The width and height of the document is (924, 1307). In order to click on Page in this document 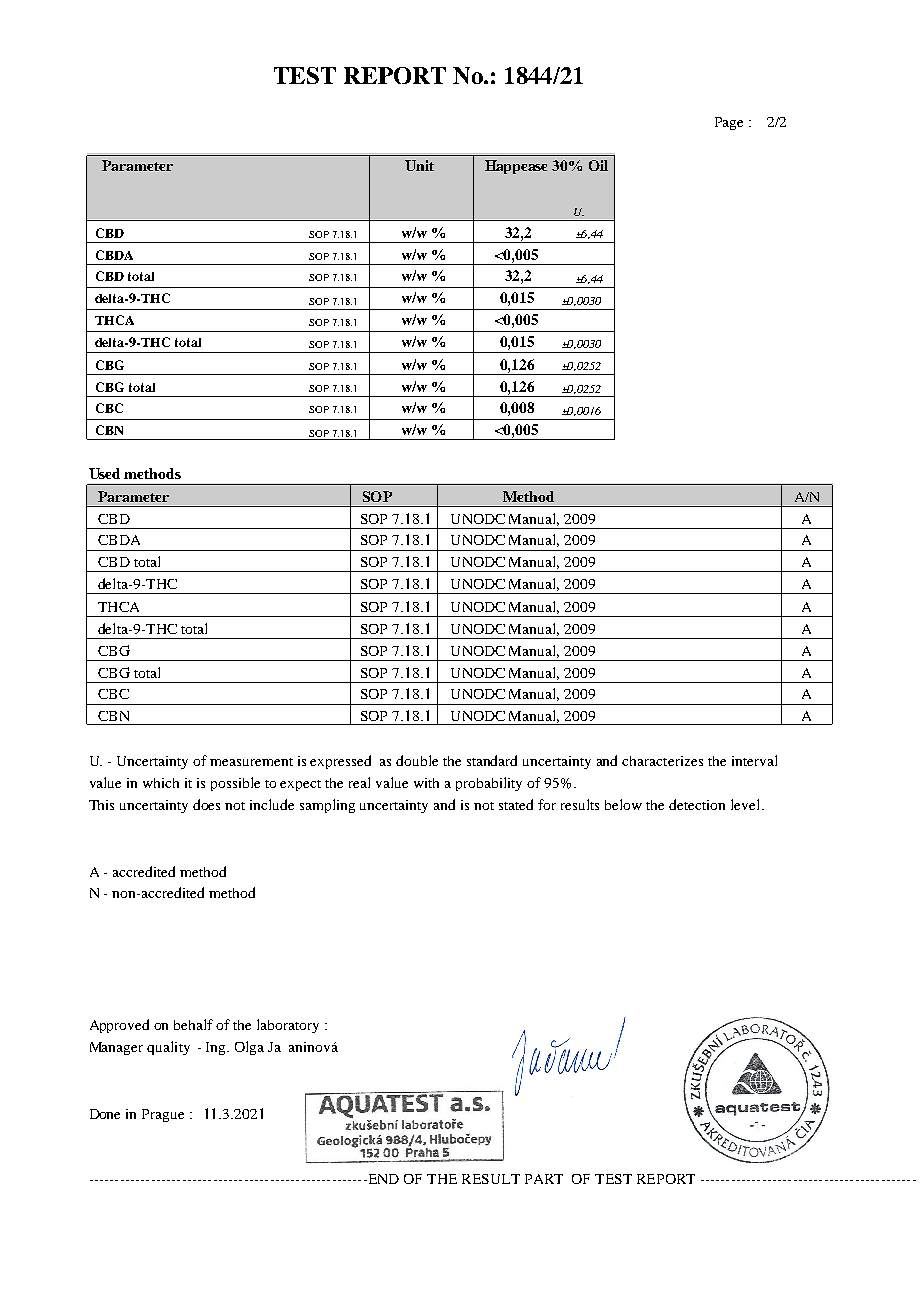, I will do `click(729, 123)`.
